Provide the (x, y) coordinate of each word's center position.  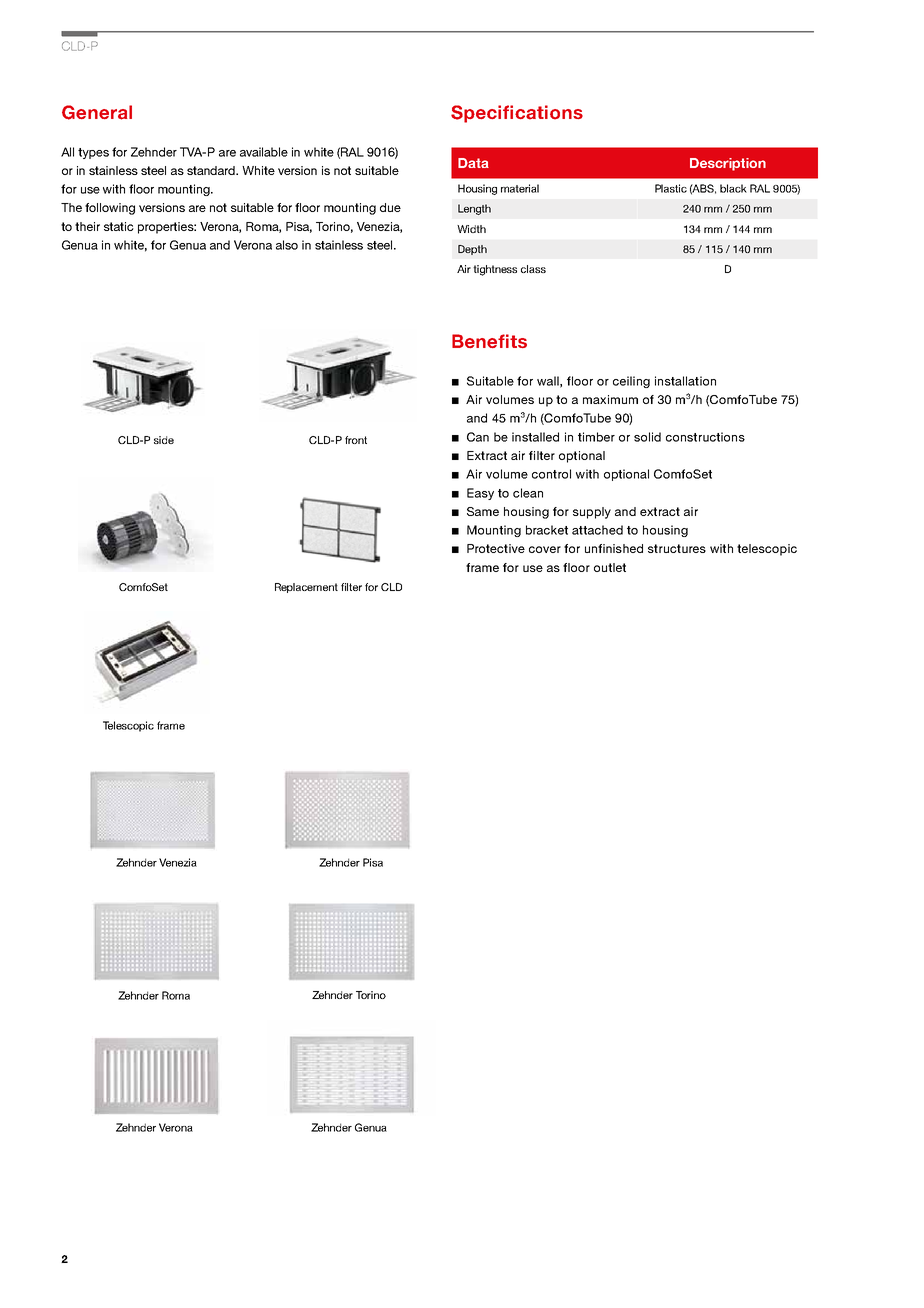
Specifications (517, 114)
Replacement (306, 588)
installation (685, 381)
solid (647, 437)
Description (728, 164)
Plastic (671, 188)
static (119, 226)
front (356, 440)
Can (478, 437)
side (164, 440)
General (97, 112)
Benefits (489, 341)
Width (471, 229)
